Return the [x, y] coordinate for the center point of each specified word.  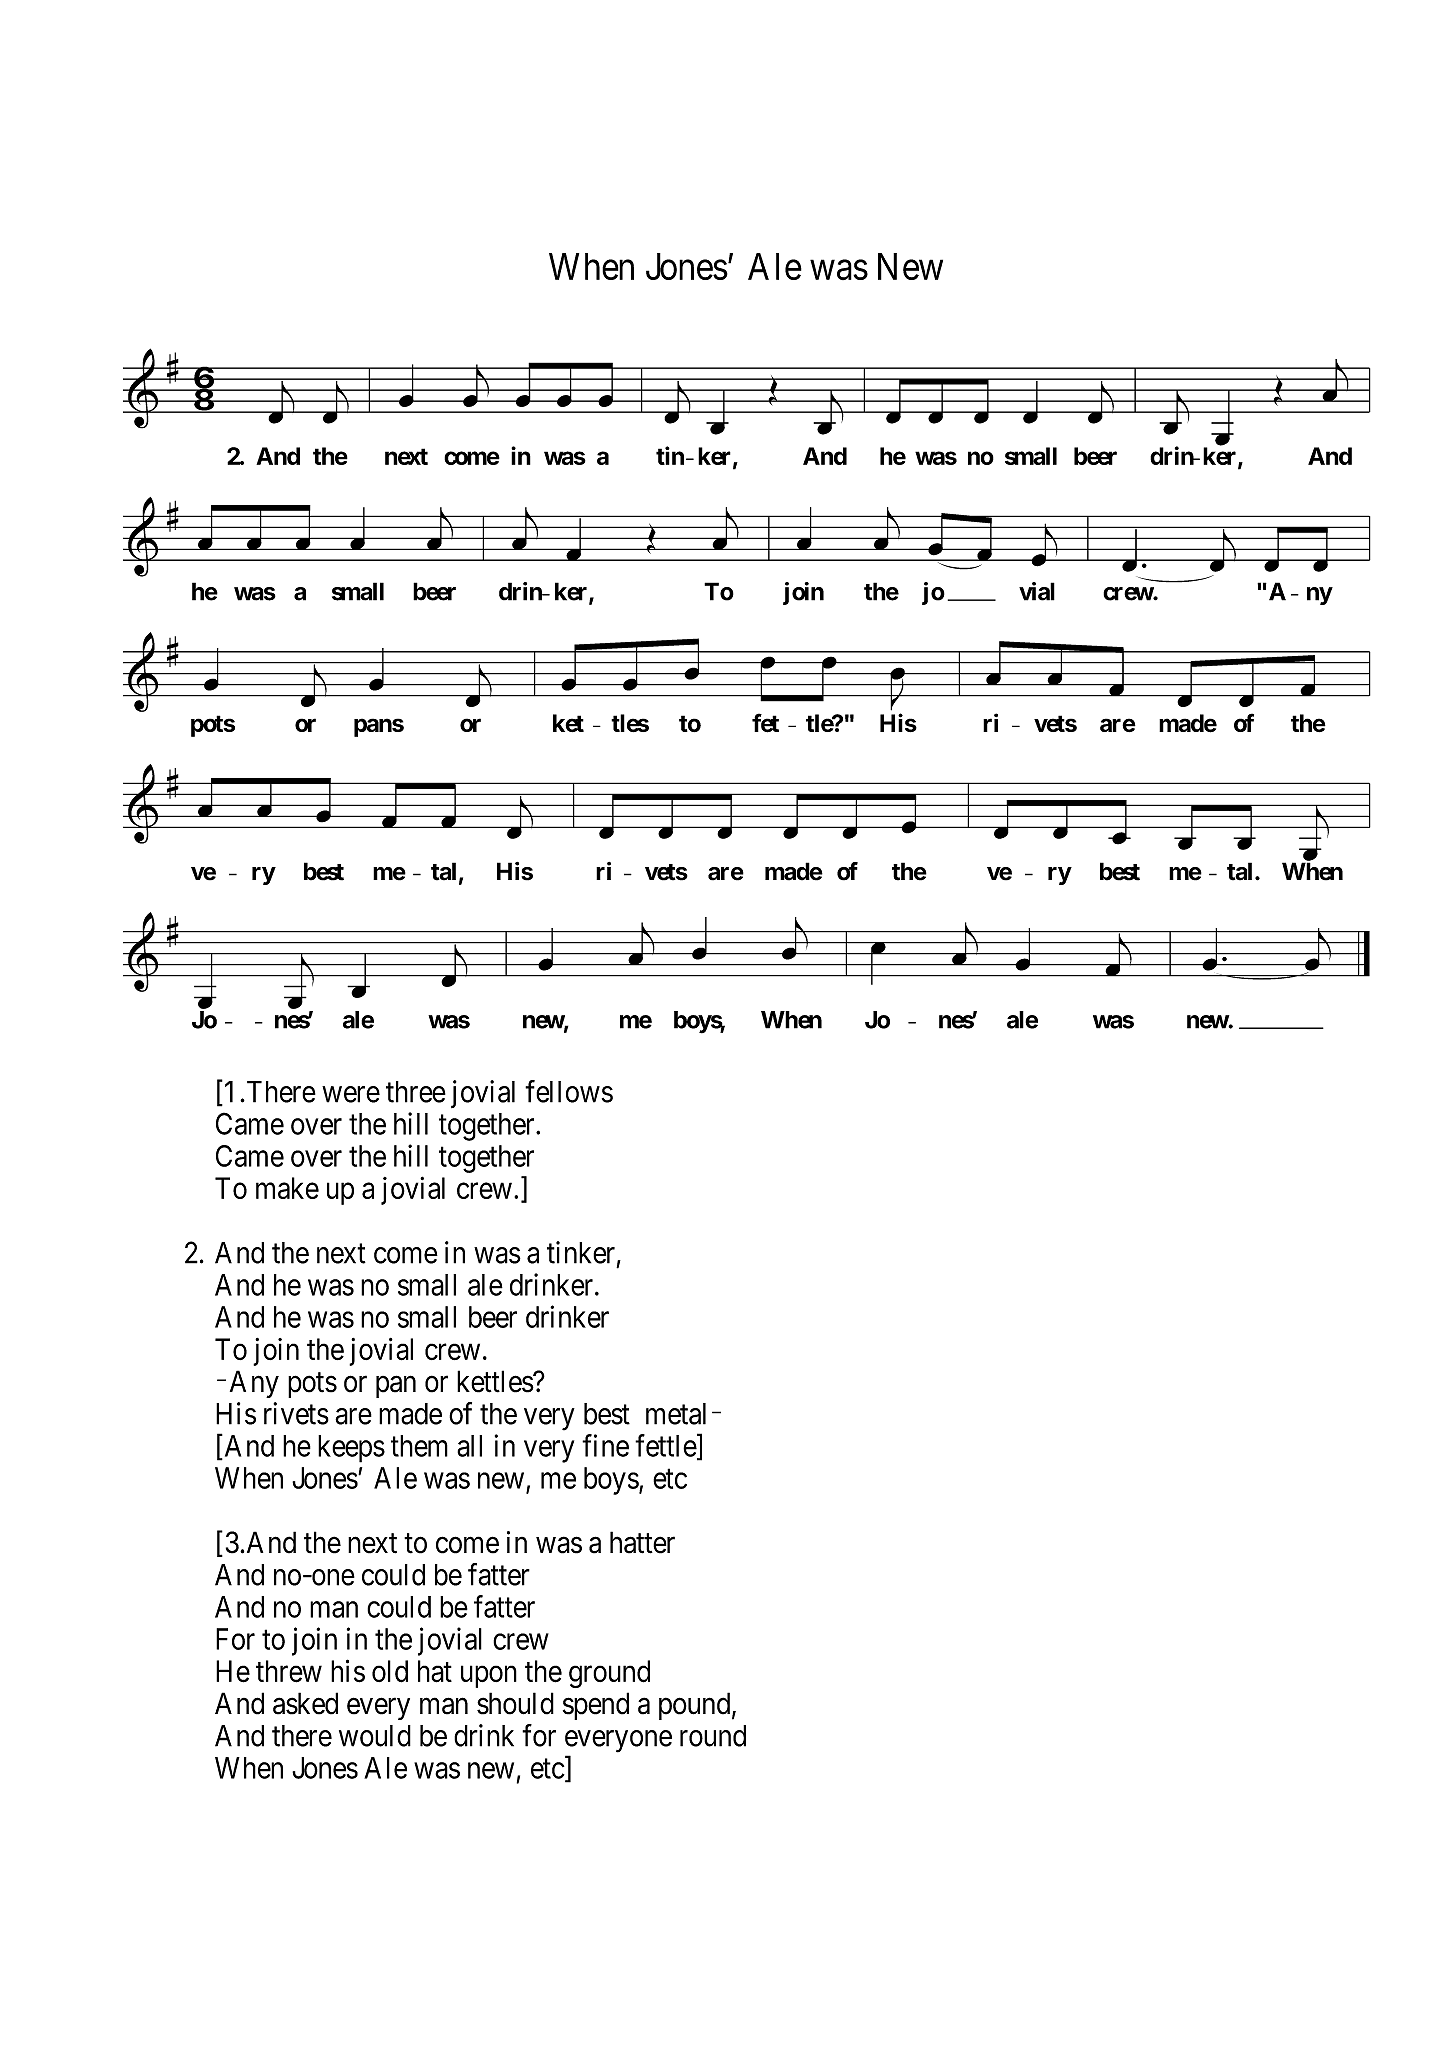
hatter [642, 1542]
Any [254, 1384]
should [515, 1703]
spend [596, 1706]
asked [305, 1703]
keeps [351, 1449]
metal [676, 1414]
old [390, 1671]
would [375, 1736]
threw [289, 1671]
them [419, 1446]
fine [605, 1445]
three [416, 1092]
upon [489, 1677]
